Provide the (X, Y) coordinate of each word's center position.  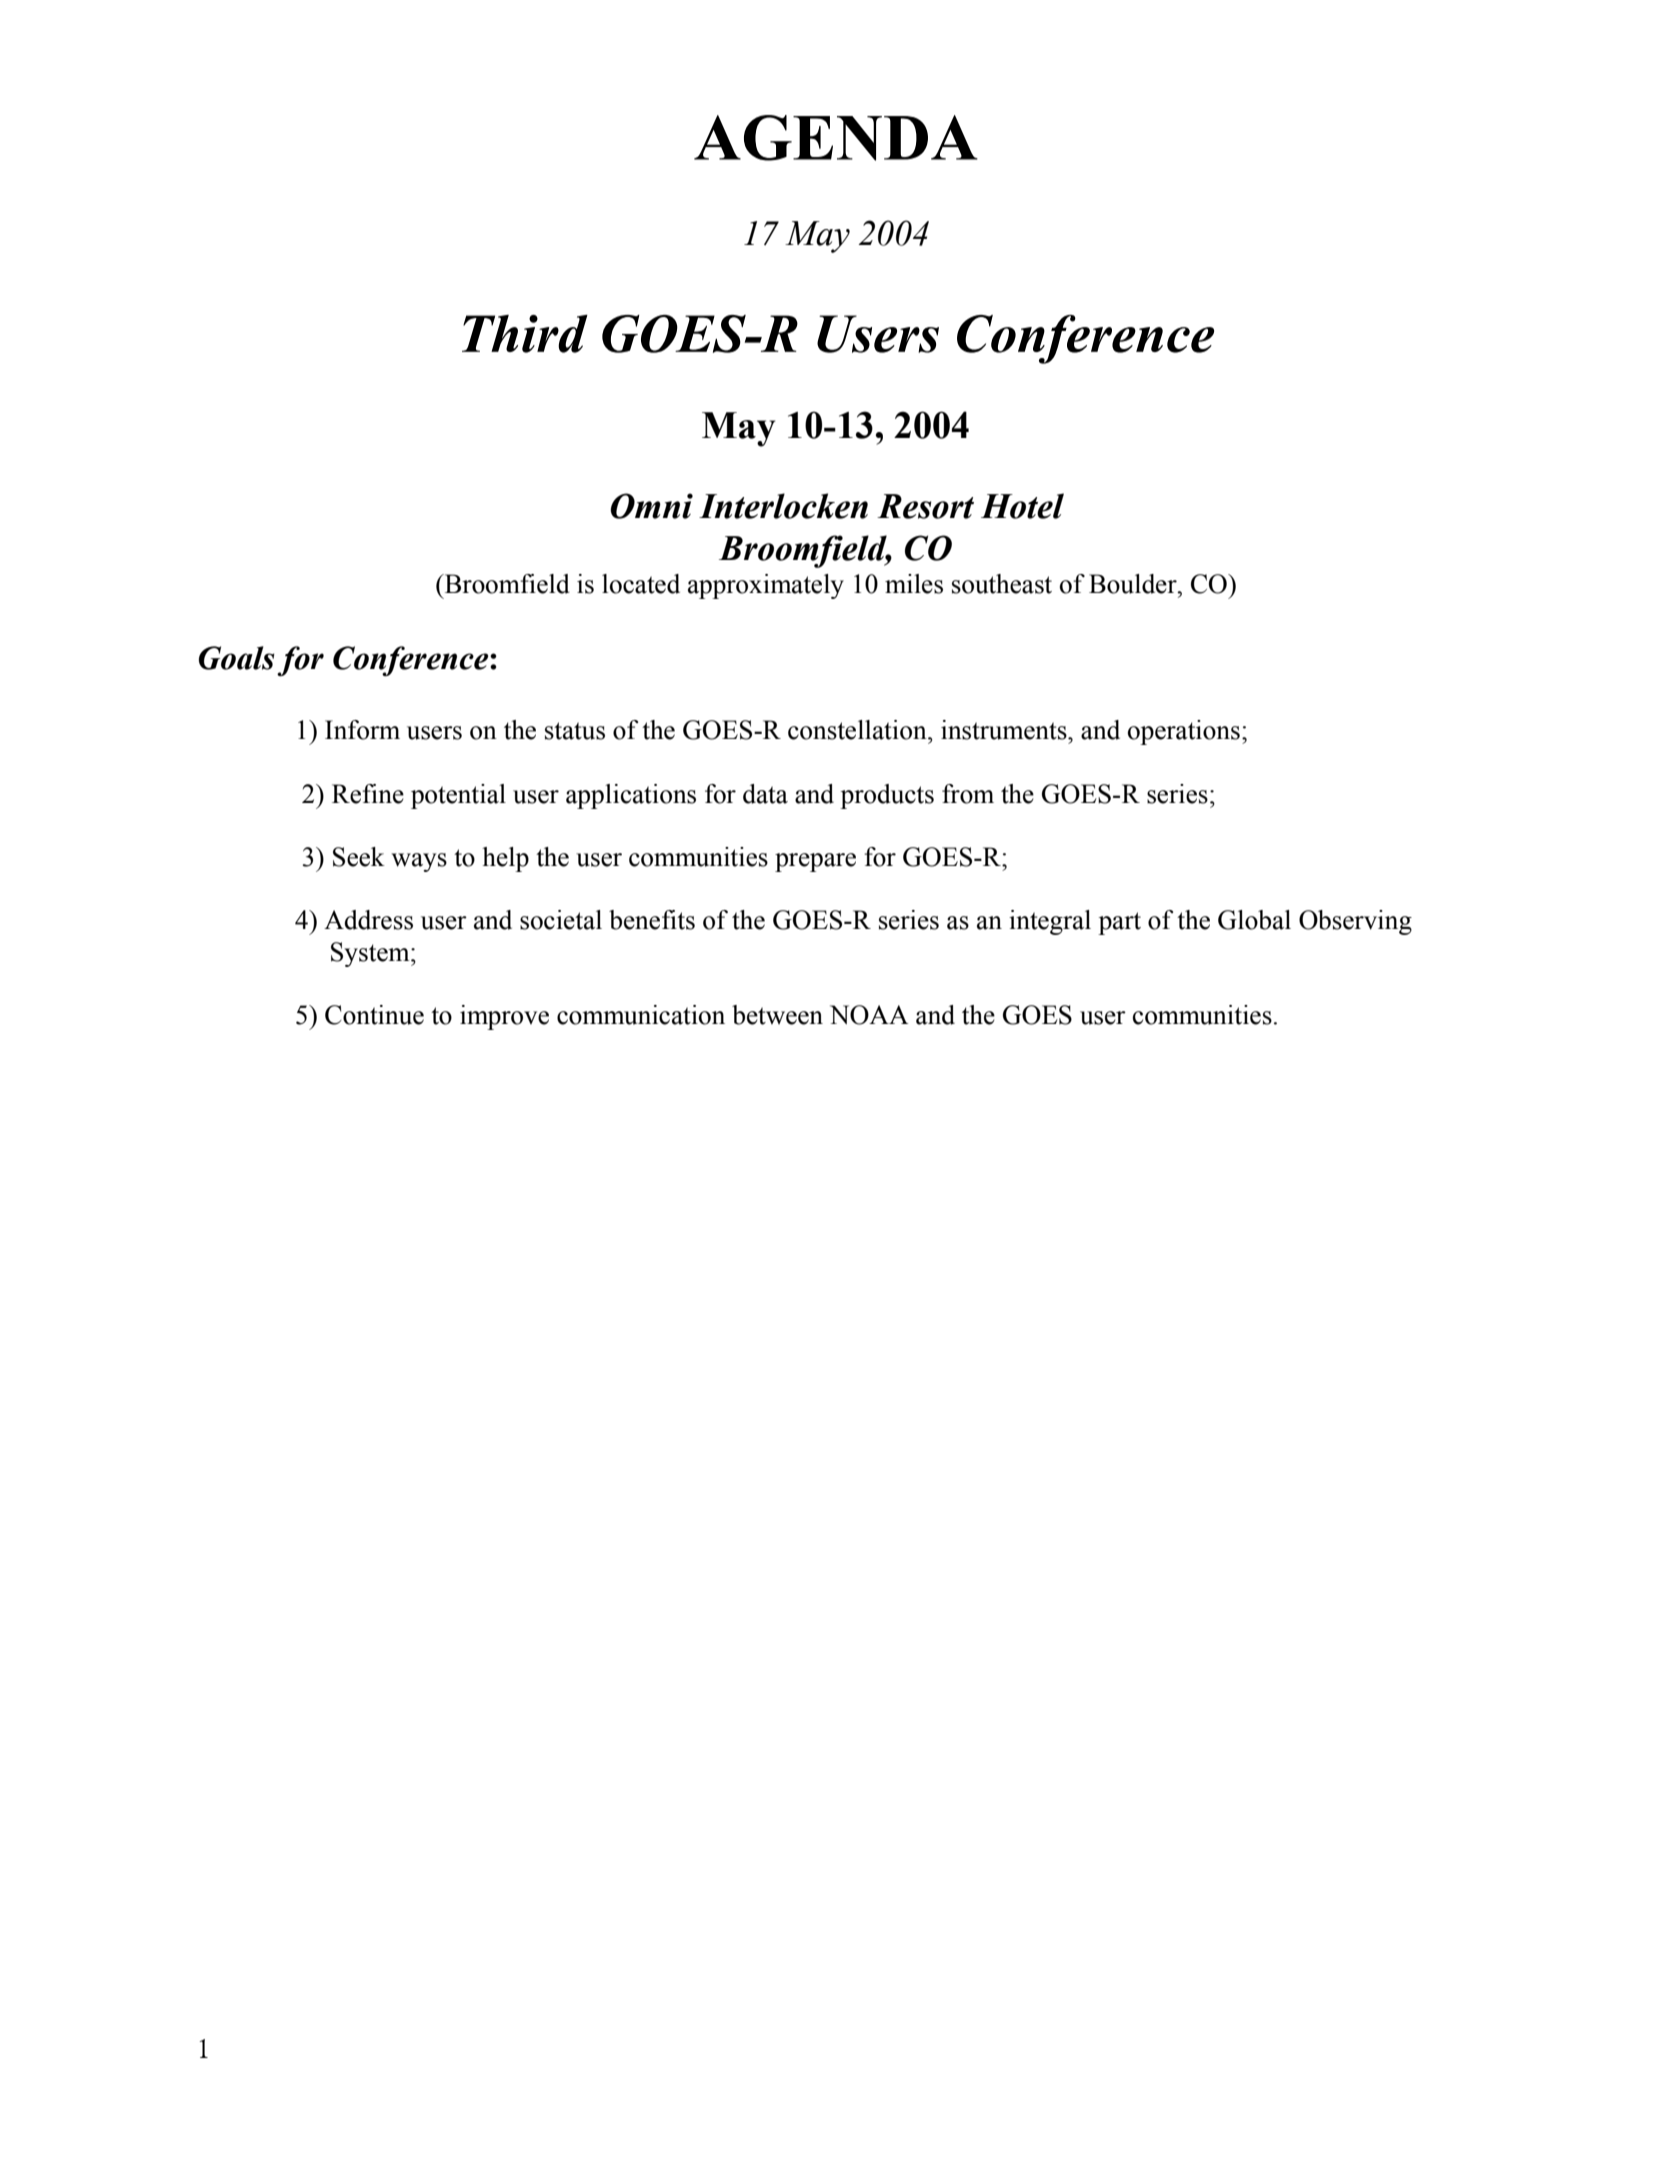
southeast (1002, 584)
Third (525, 334)
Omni (651, 506)
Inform (362, 730)
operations (1184, 732)
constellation (858, 730)
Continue (374, 1015)
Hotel (1022, 506)
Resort (925, 506)
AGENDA (836, 138)
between (777, 1015)
